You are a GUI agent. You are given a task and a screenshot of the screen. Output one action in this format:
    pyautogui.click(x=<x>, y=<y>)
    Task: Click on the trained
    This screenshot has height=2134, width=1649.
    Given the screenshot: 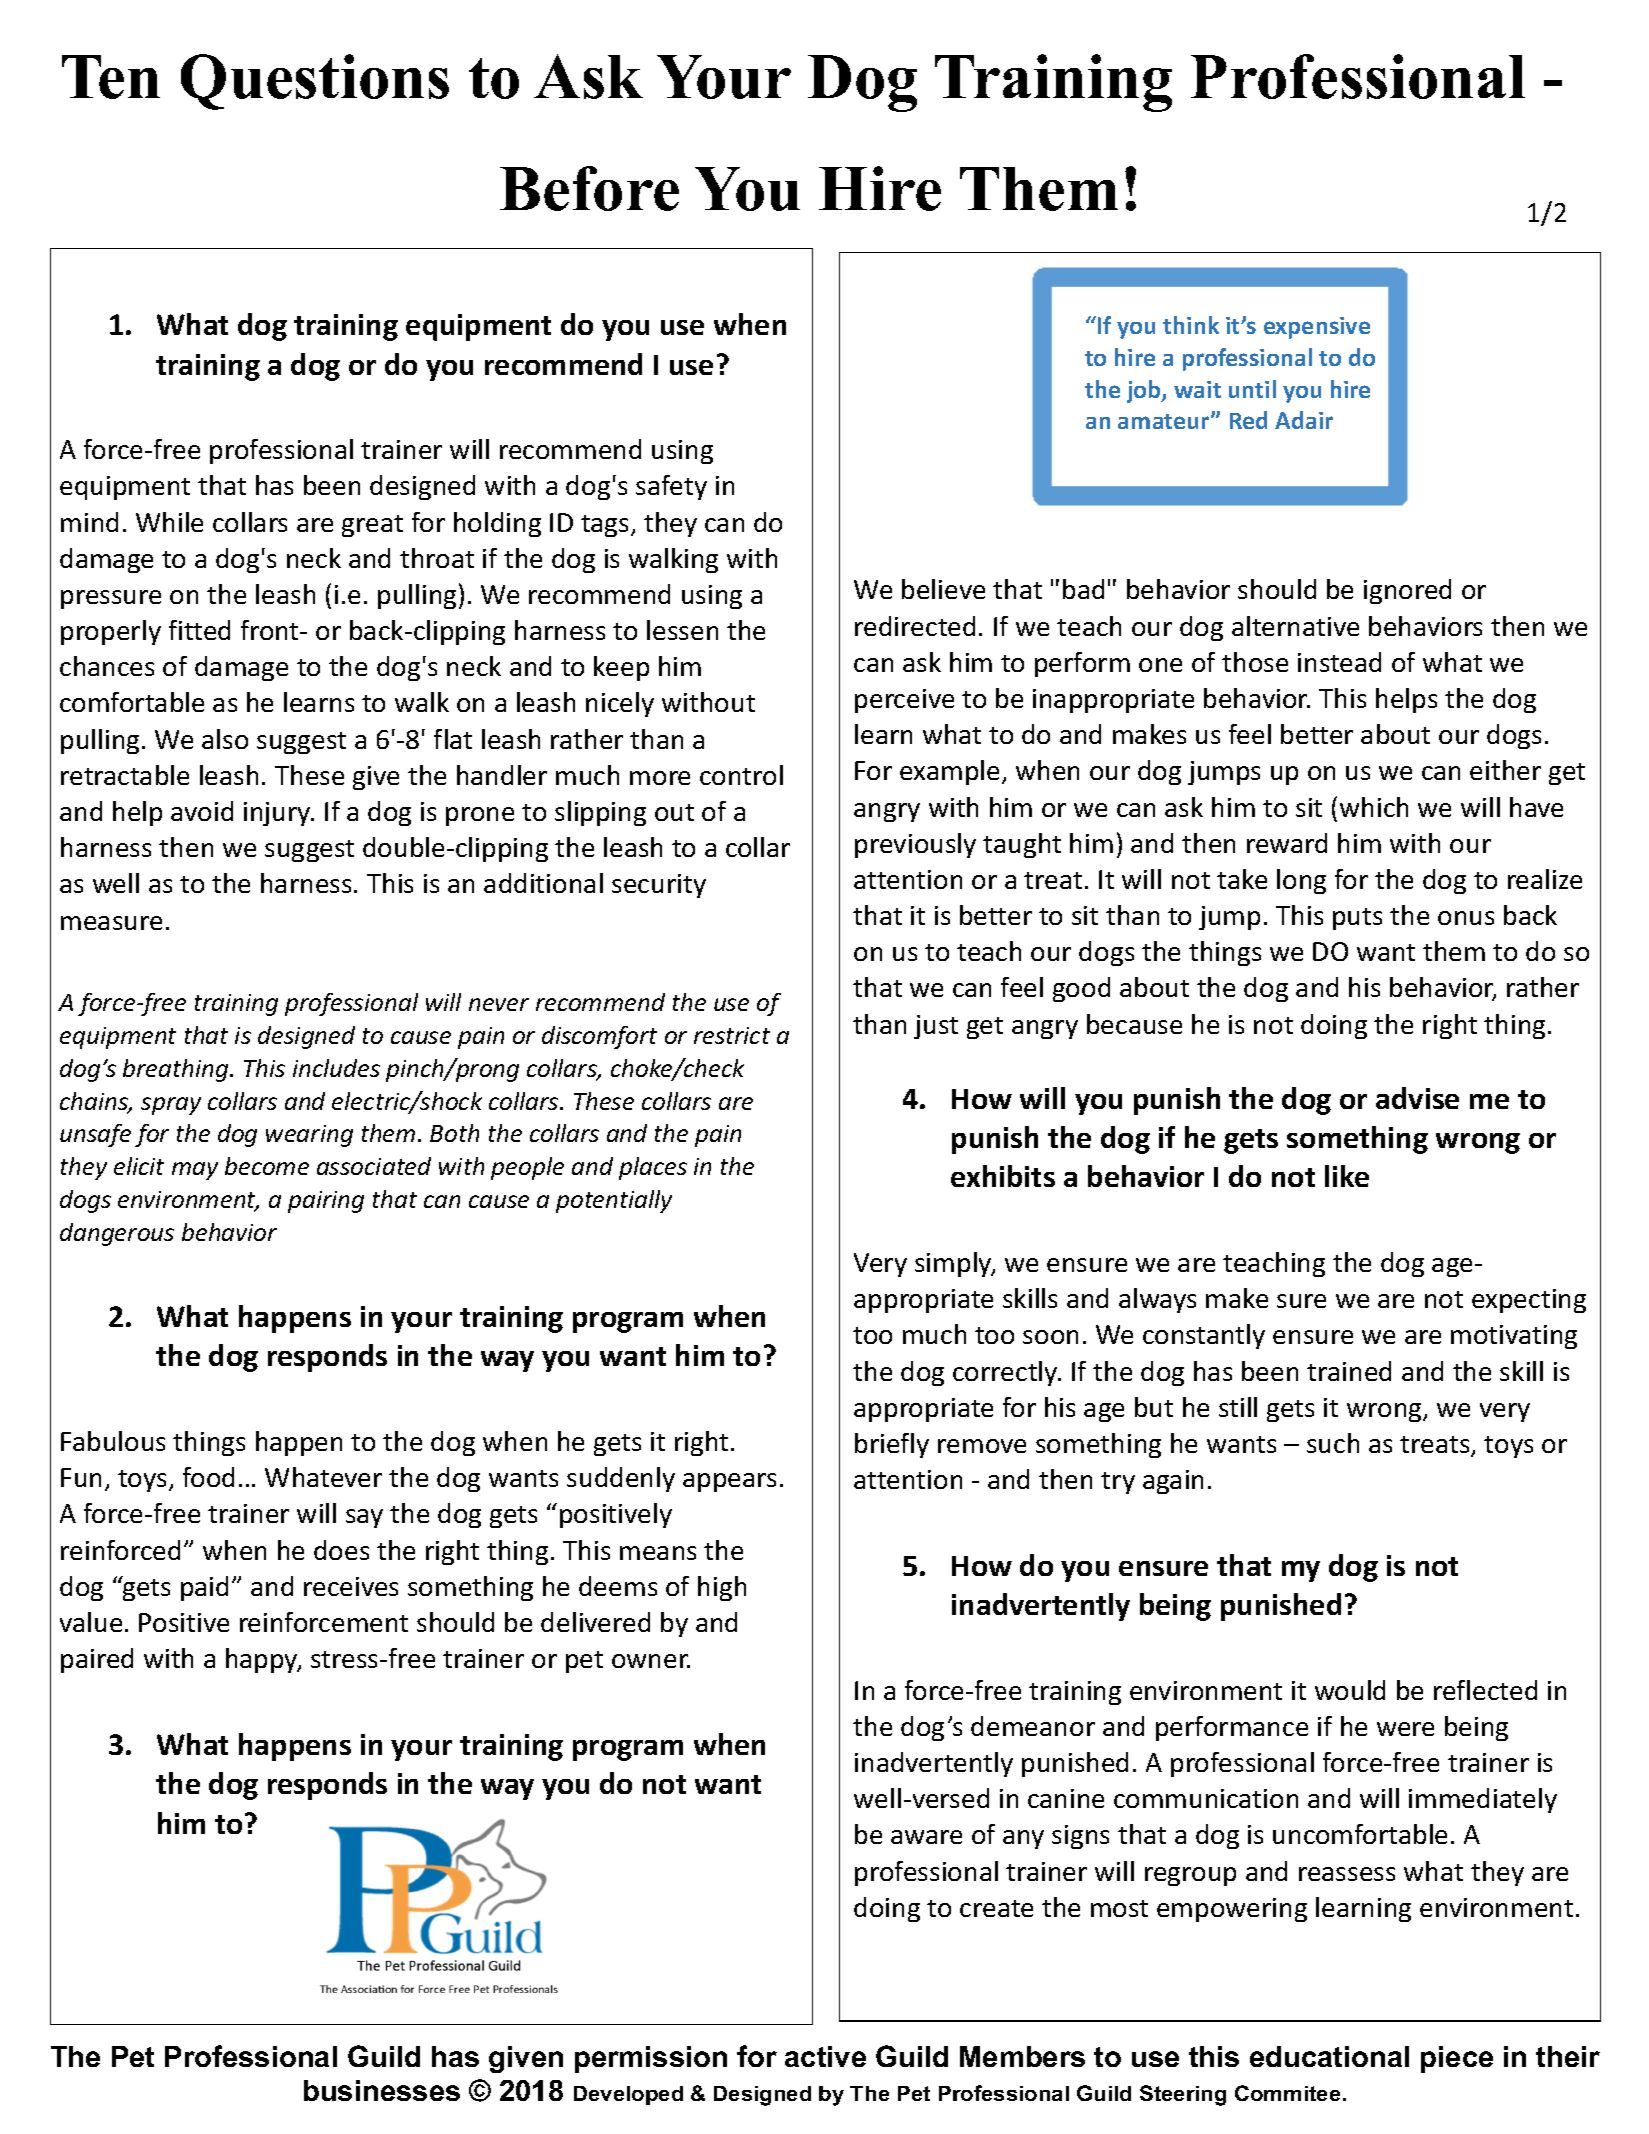 What is the action you would take?
    pyautogui.click(x=1349, y=1371)
